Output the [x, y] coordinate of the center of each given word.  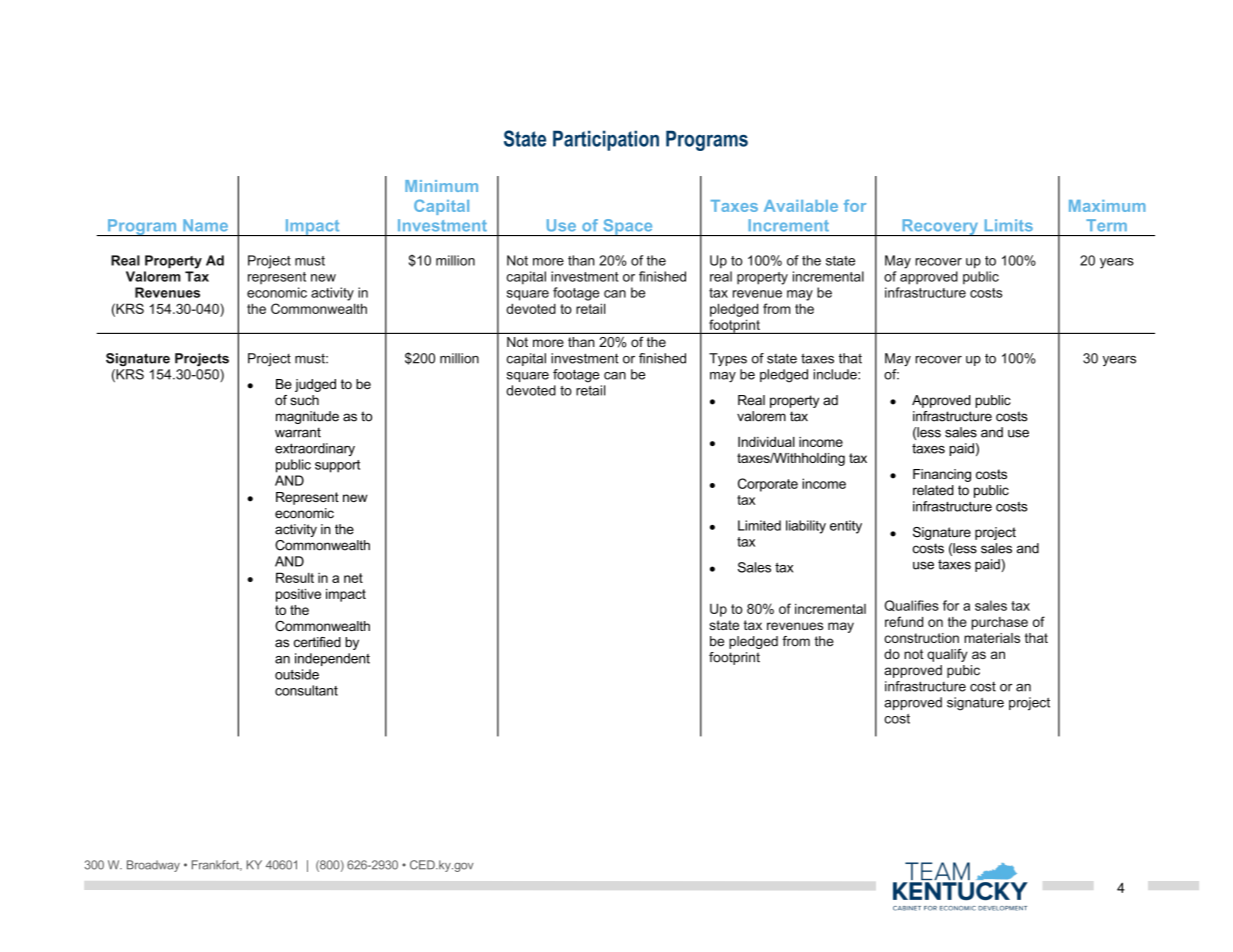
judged [315, 385]
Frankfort [217, 865]
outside [297, 674]
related [933, 490]
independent [332, 659]
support [337, 466]
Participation [606, 140]
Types [728, 359]
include [836, 374]
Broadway [153, 866]
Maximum [1107, 206]
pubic [963, 671]
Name [205, 225]
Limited [759, 525]
